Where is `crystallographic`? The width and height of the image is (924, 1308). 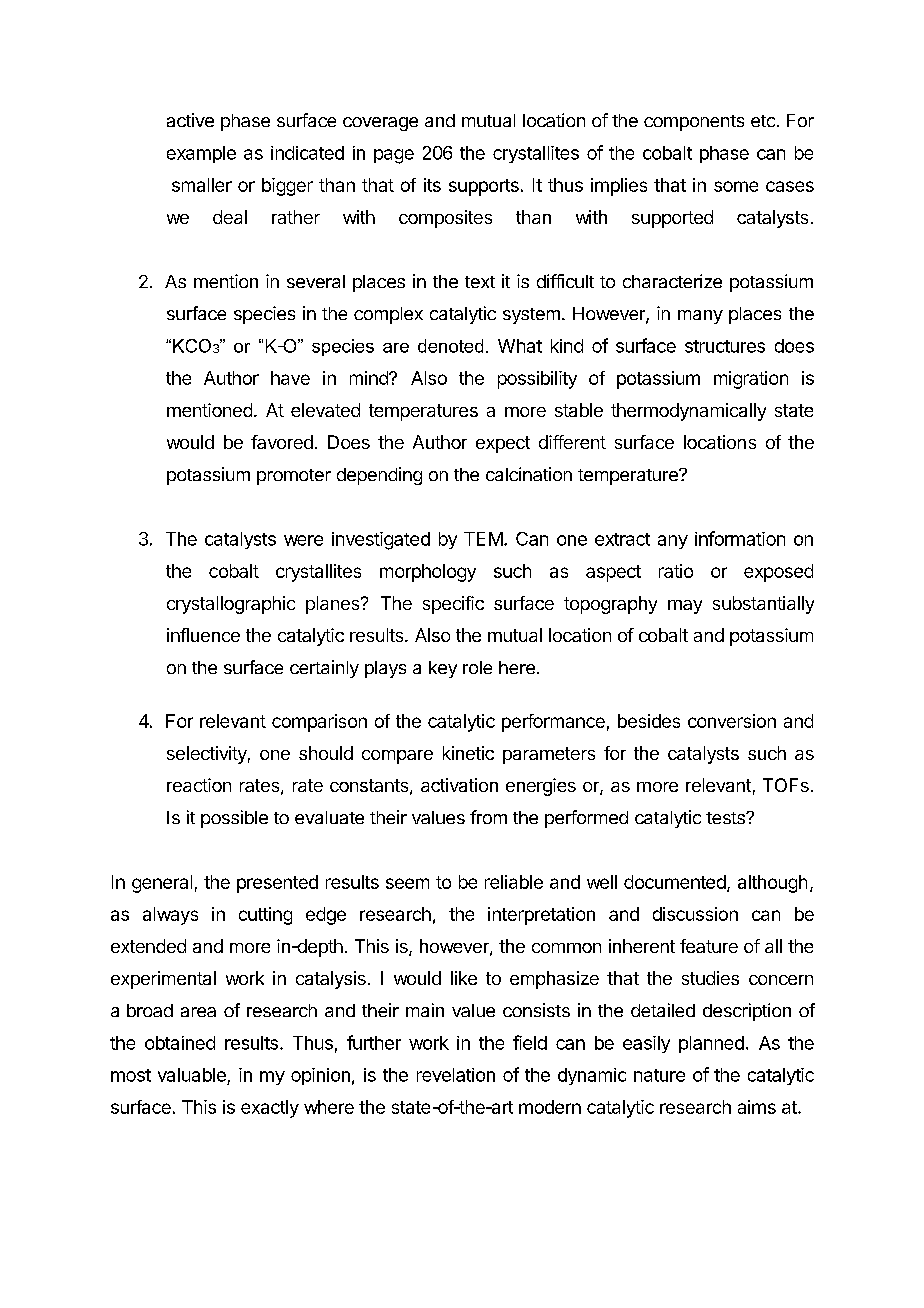
crystallographic is located at coordinates (231, 605).
